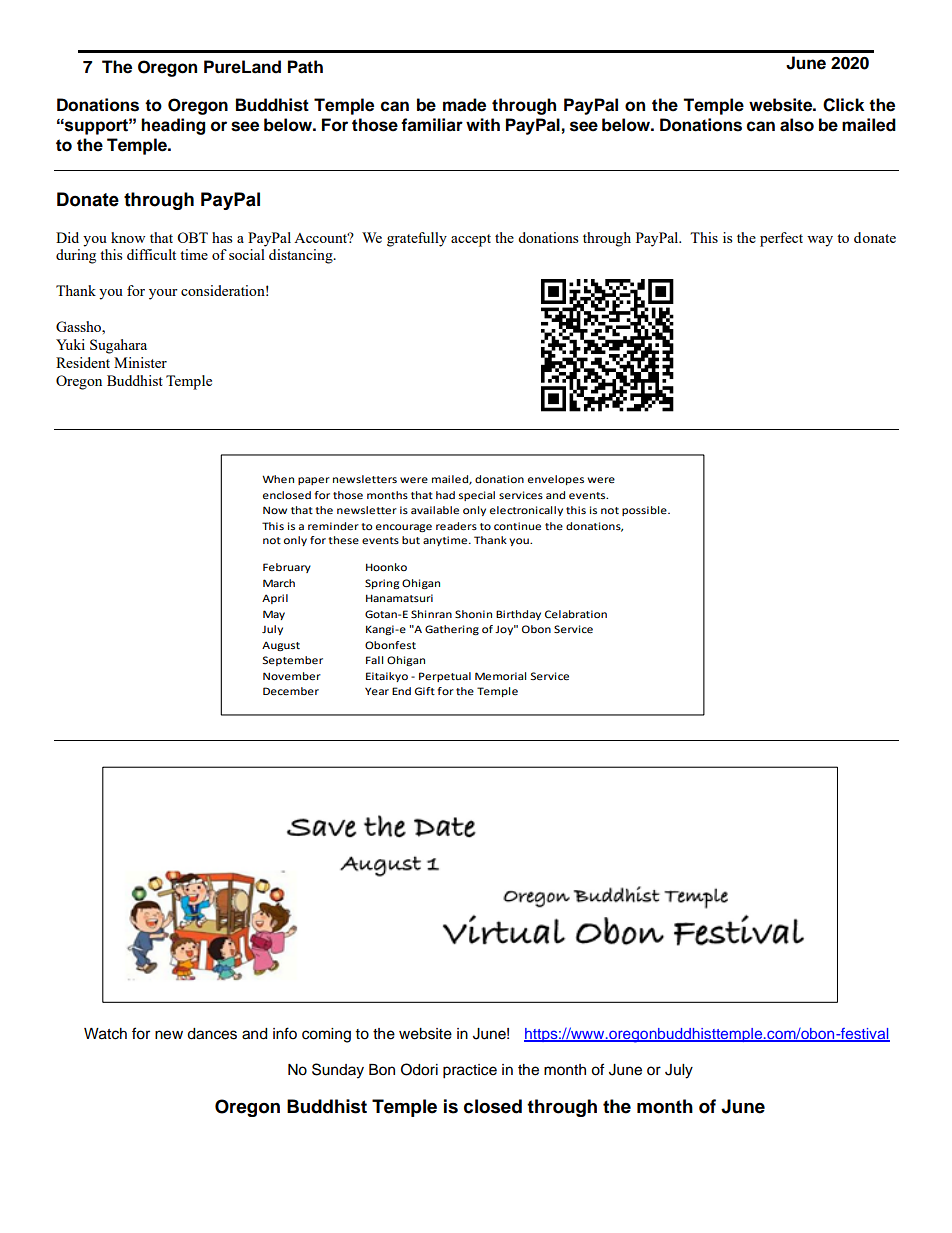  I want to click on perfect, so click(781, 239).
